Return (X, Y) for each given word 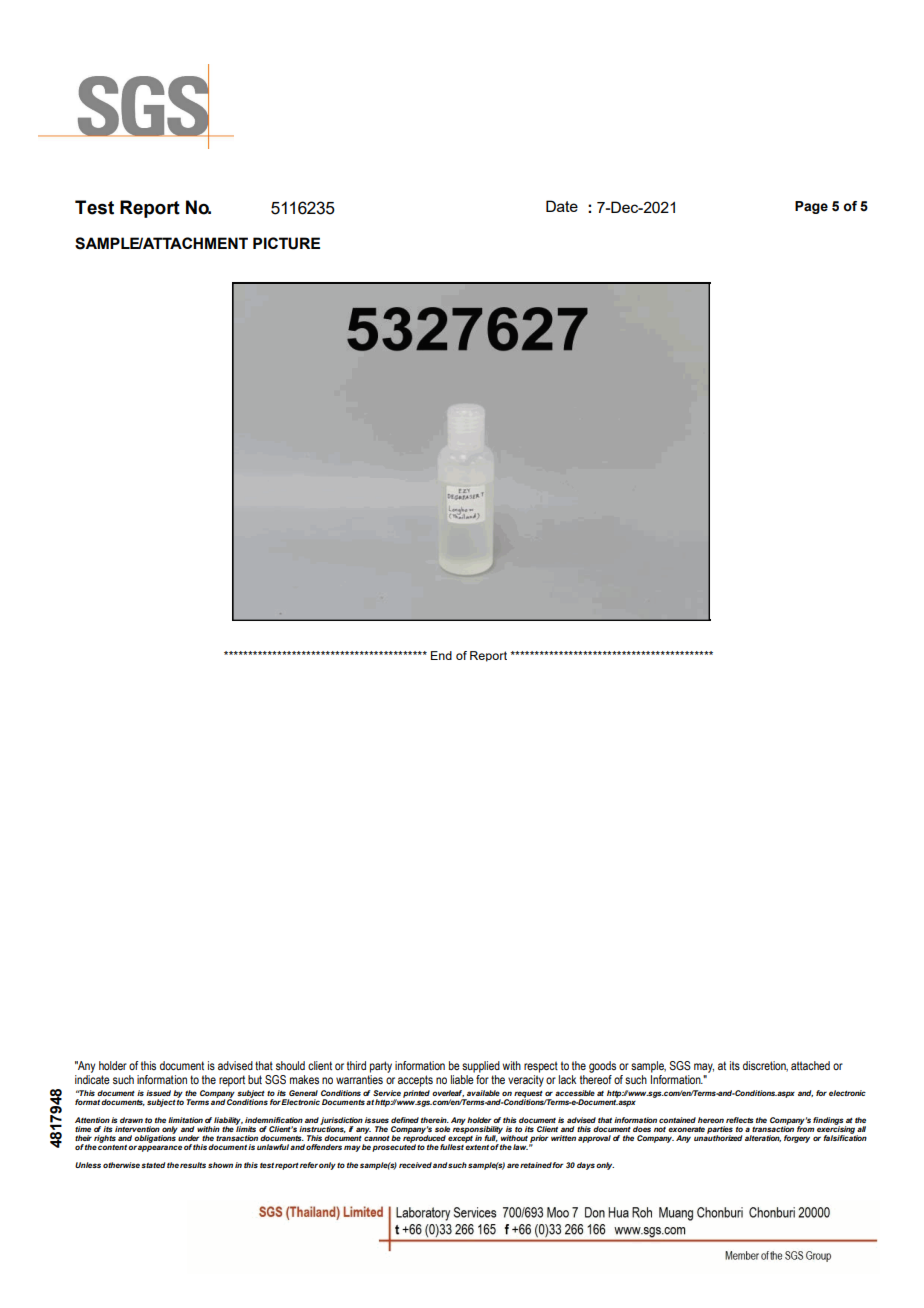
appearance (160, 1148)
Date (562, 206)
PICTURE (286, 243)
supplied (481, 1067)
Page (811, 207)
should (290, 1065)
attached (810, 1065)
